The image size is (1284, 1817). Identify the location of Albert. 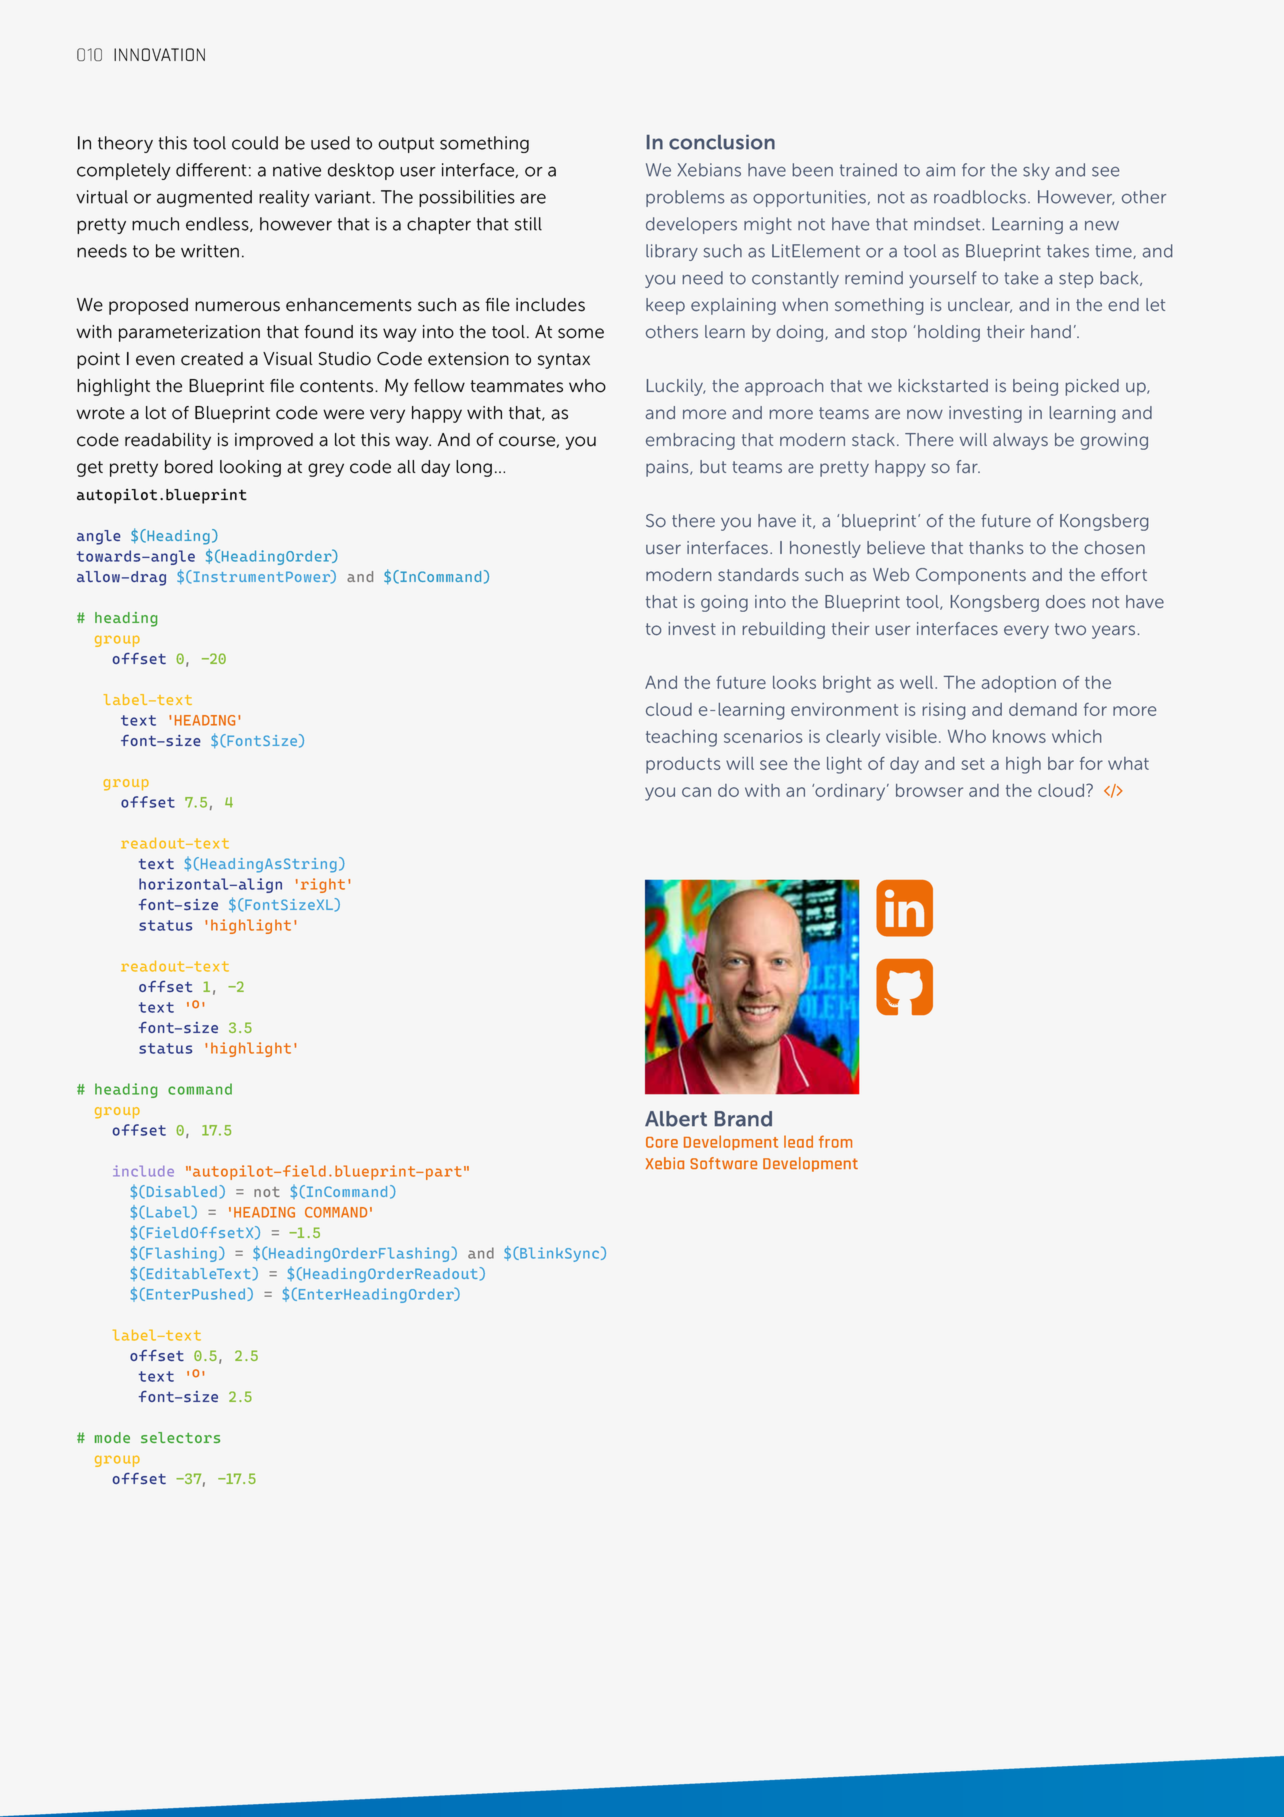
(676, 1119).
